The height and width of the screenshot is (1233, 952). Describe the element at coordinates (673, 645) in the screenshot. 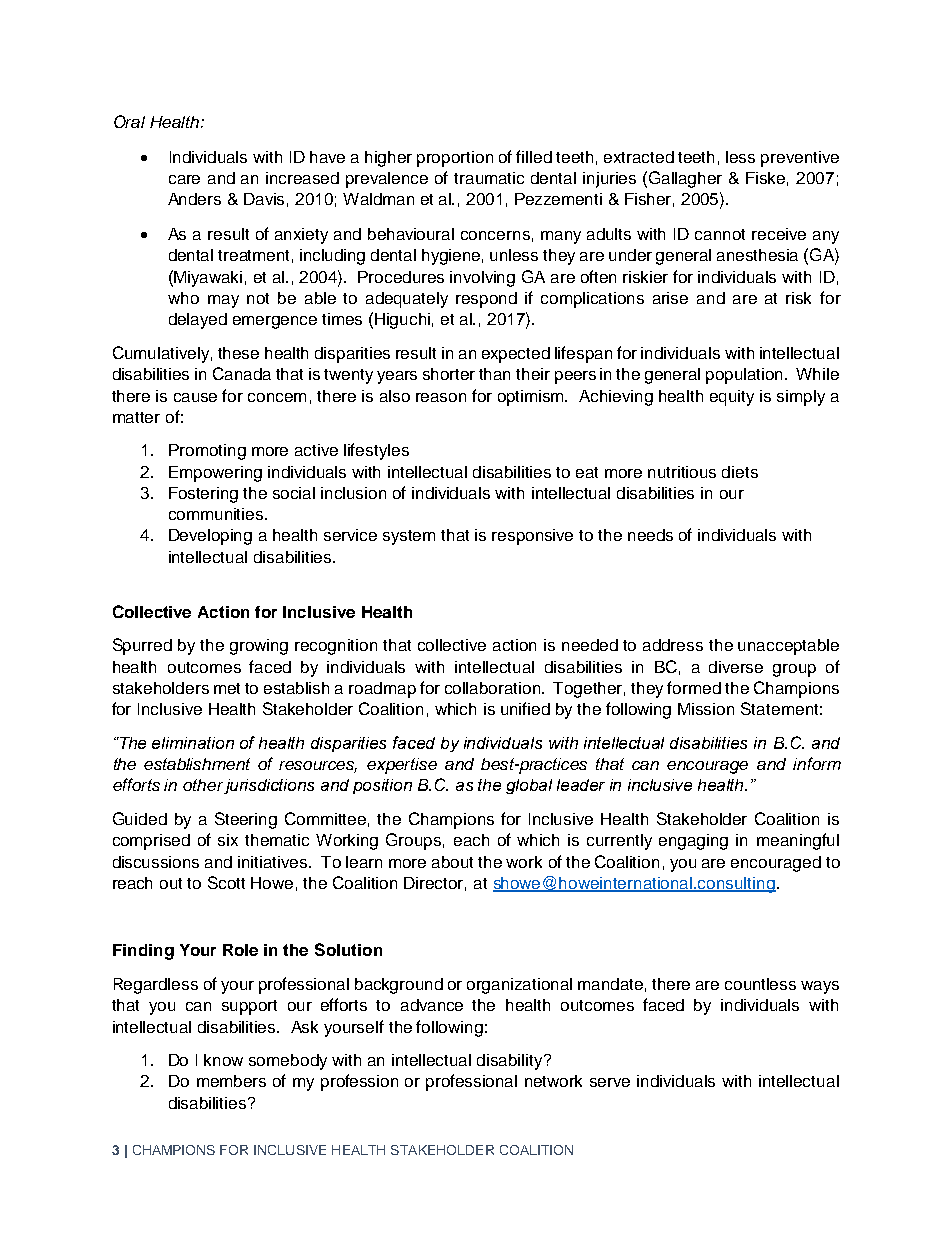

I see `address` at that location.
